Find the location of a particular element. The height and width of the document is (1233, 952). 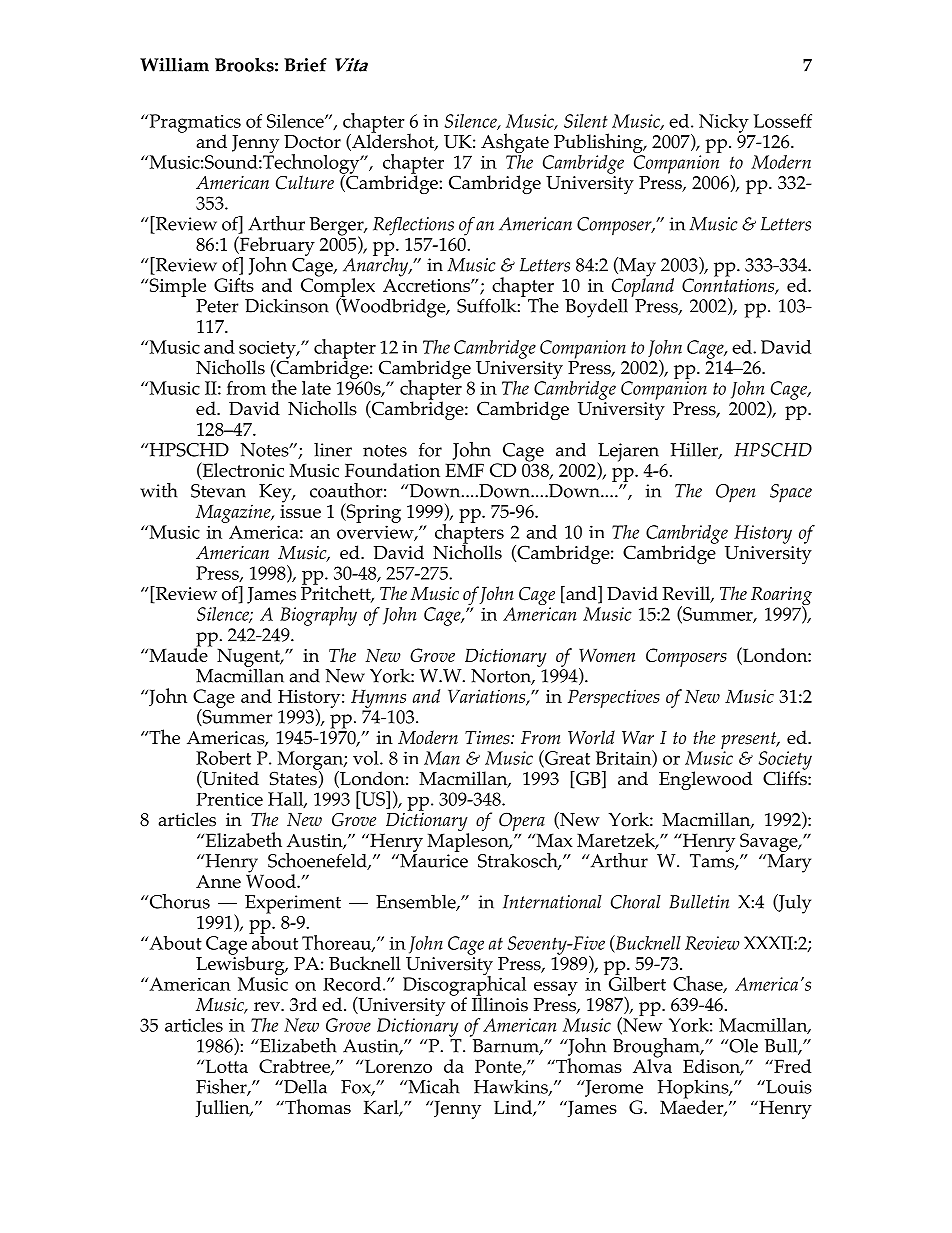

Copland is located at coordinates (643, 286).
